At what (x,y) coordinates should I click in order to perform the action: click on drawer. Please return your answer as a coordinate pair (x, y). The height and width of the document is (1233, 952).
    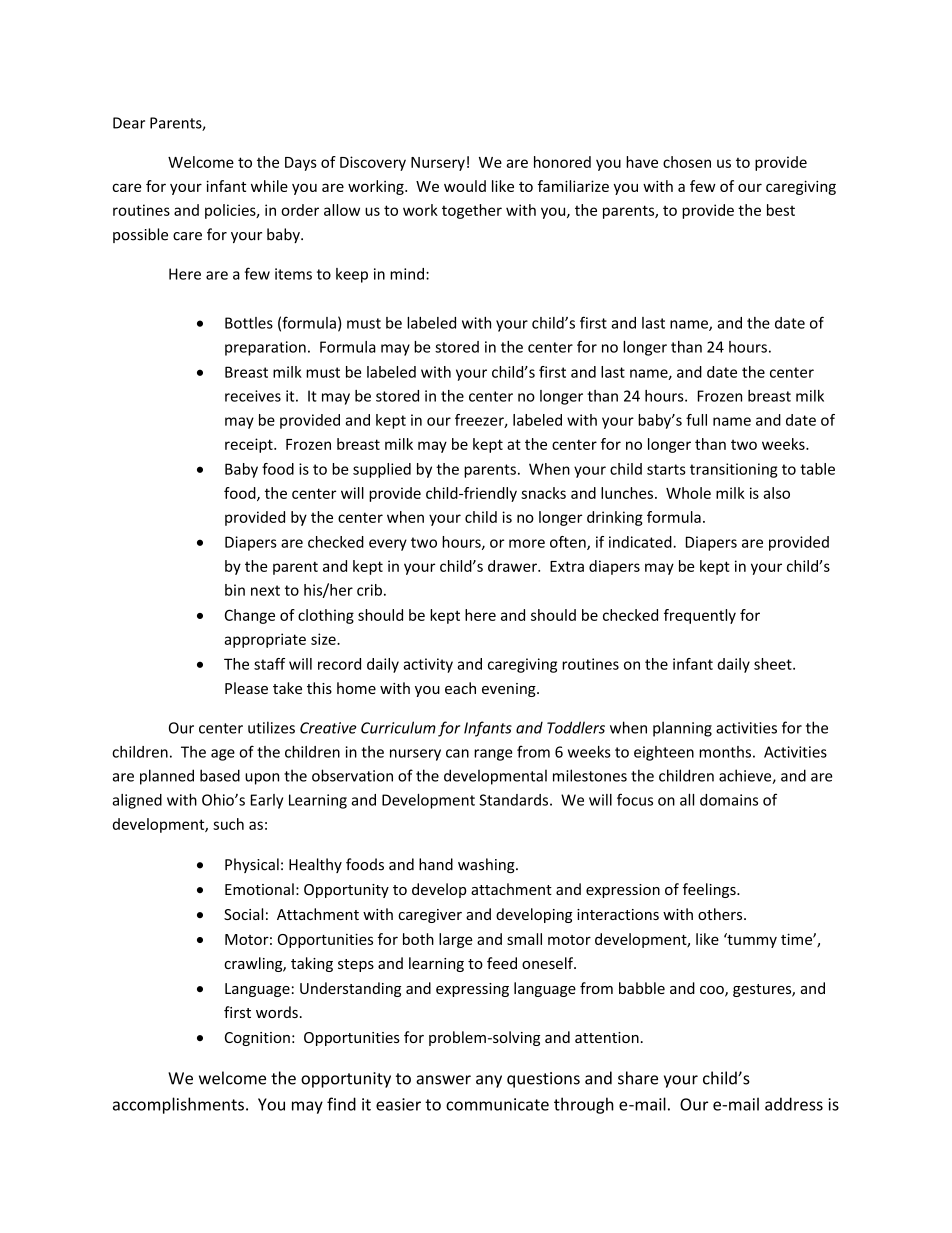
    Looking at the image, I should click on (513, 566).
